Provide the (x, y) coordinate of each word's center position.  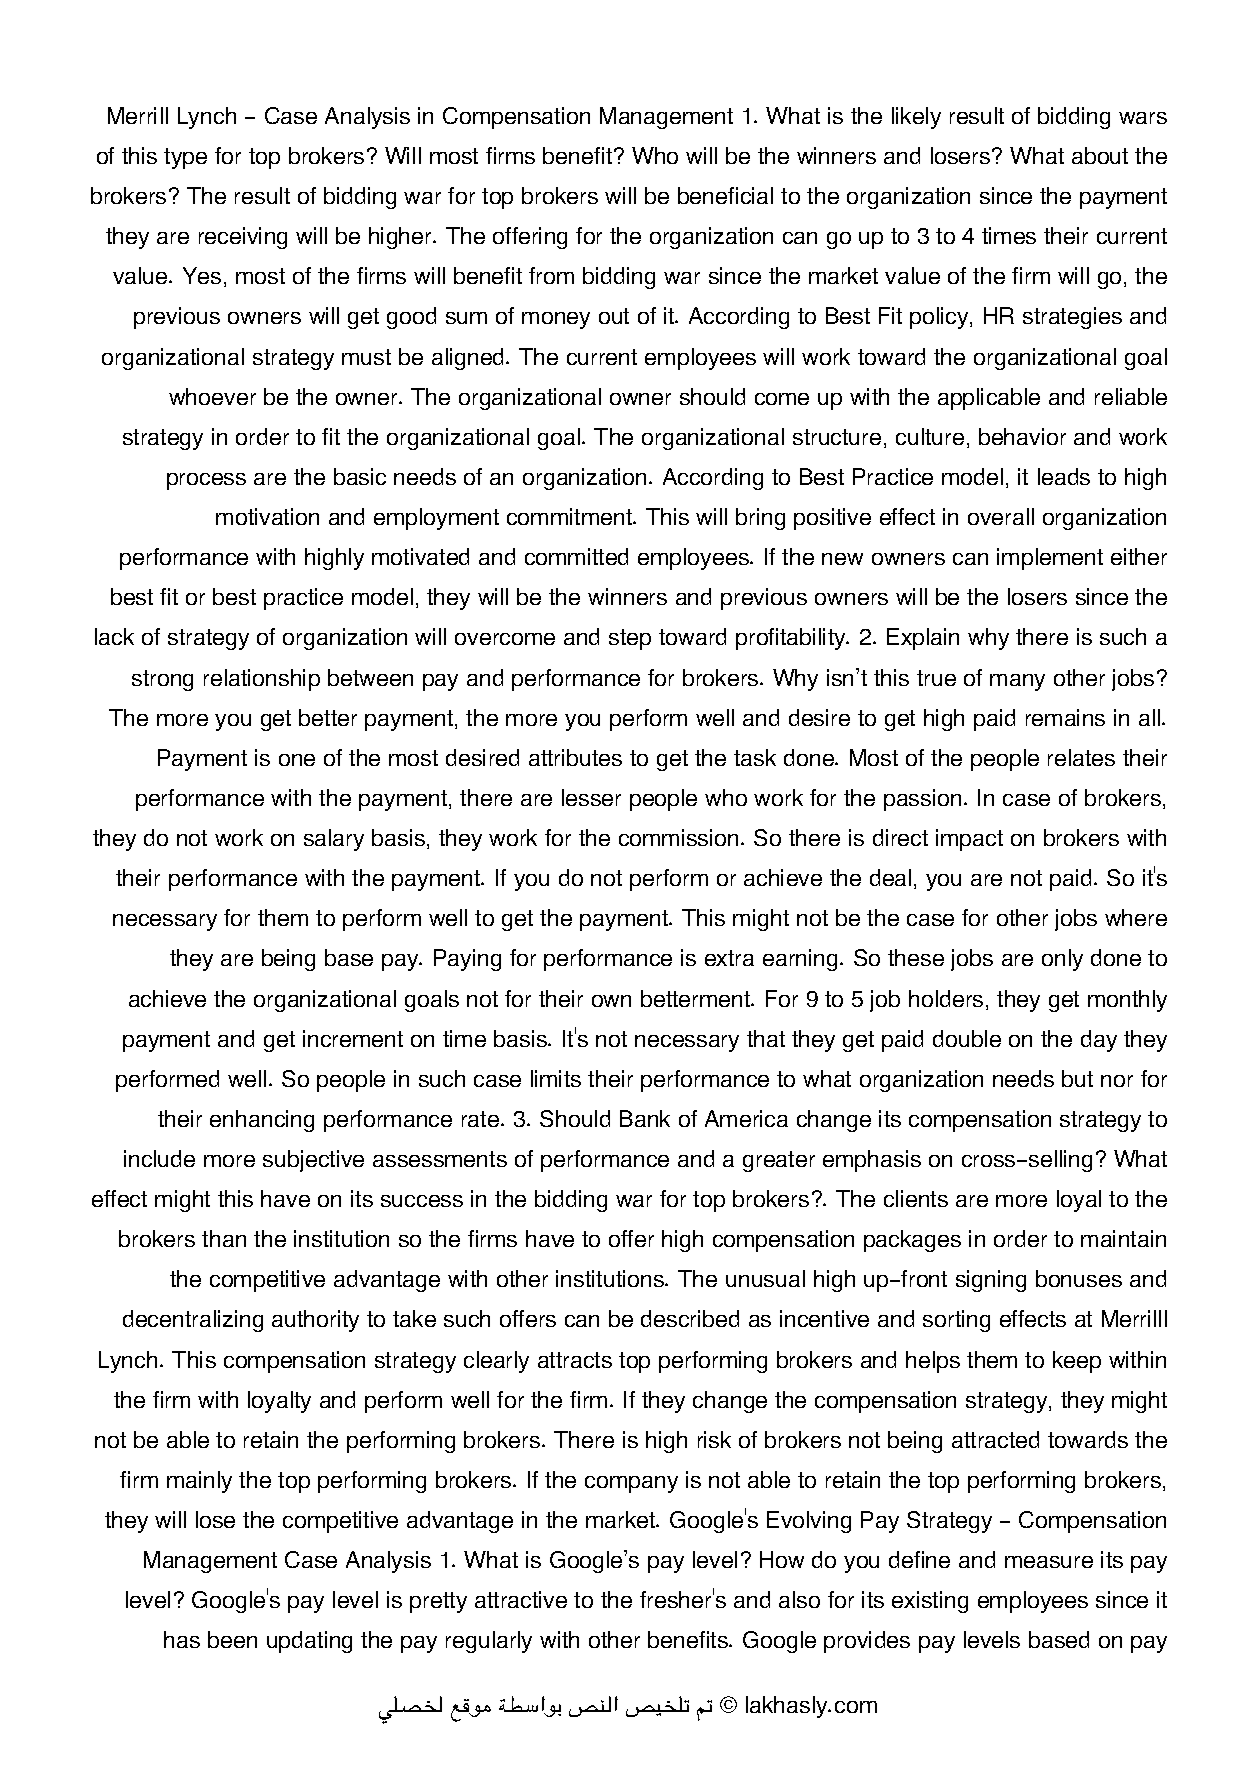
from (551, 275)
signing (991, 1281)
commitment (570, 516)
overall (1001, 516)
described (690, 1318)
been (232, 1639)
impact (969, 840)
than (224, 1238)
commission (678, 837)
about (1100, 155)
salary (334, 840)
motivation (267, 516)
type (185, 158)
